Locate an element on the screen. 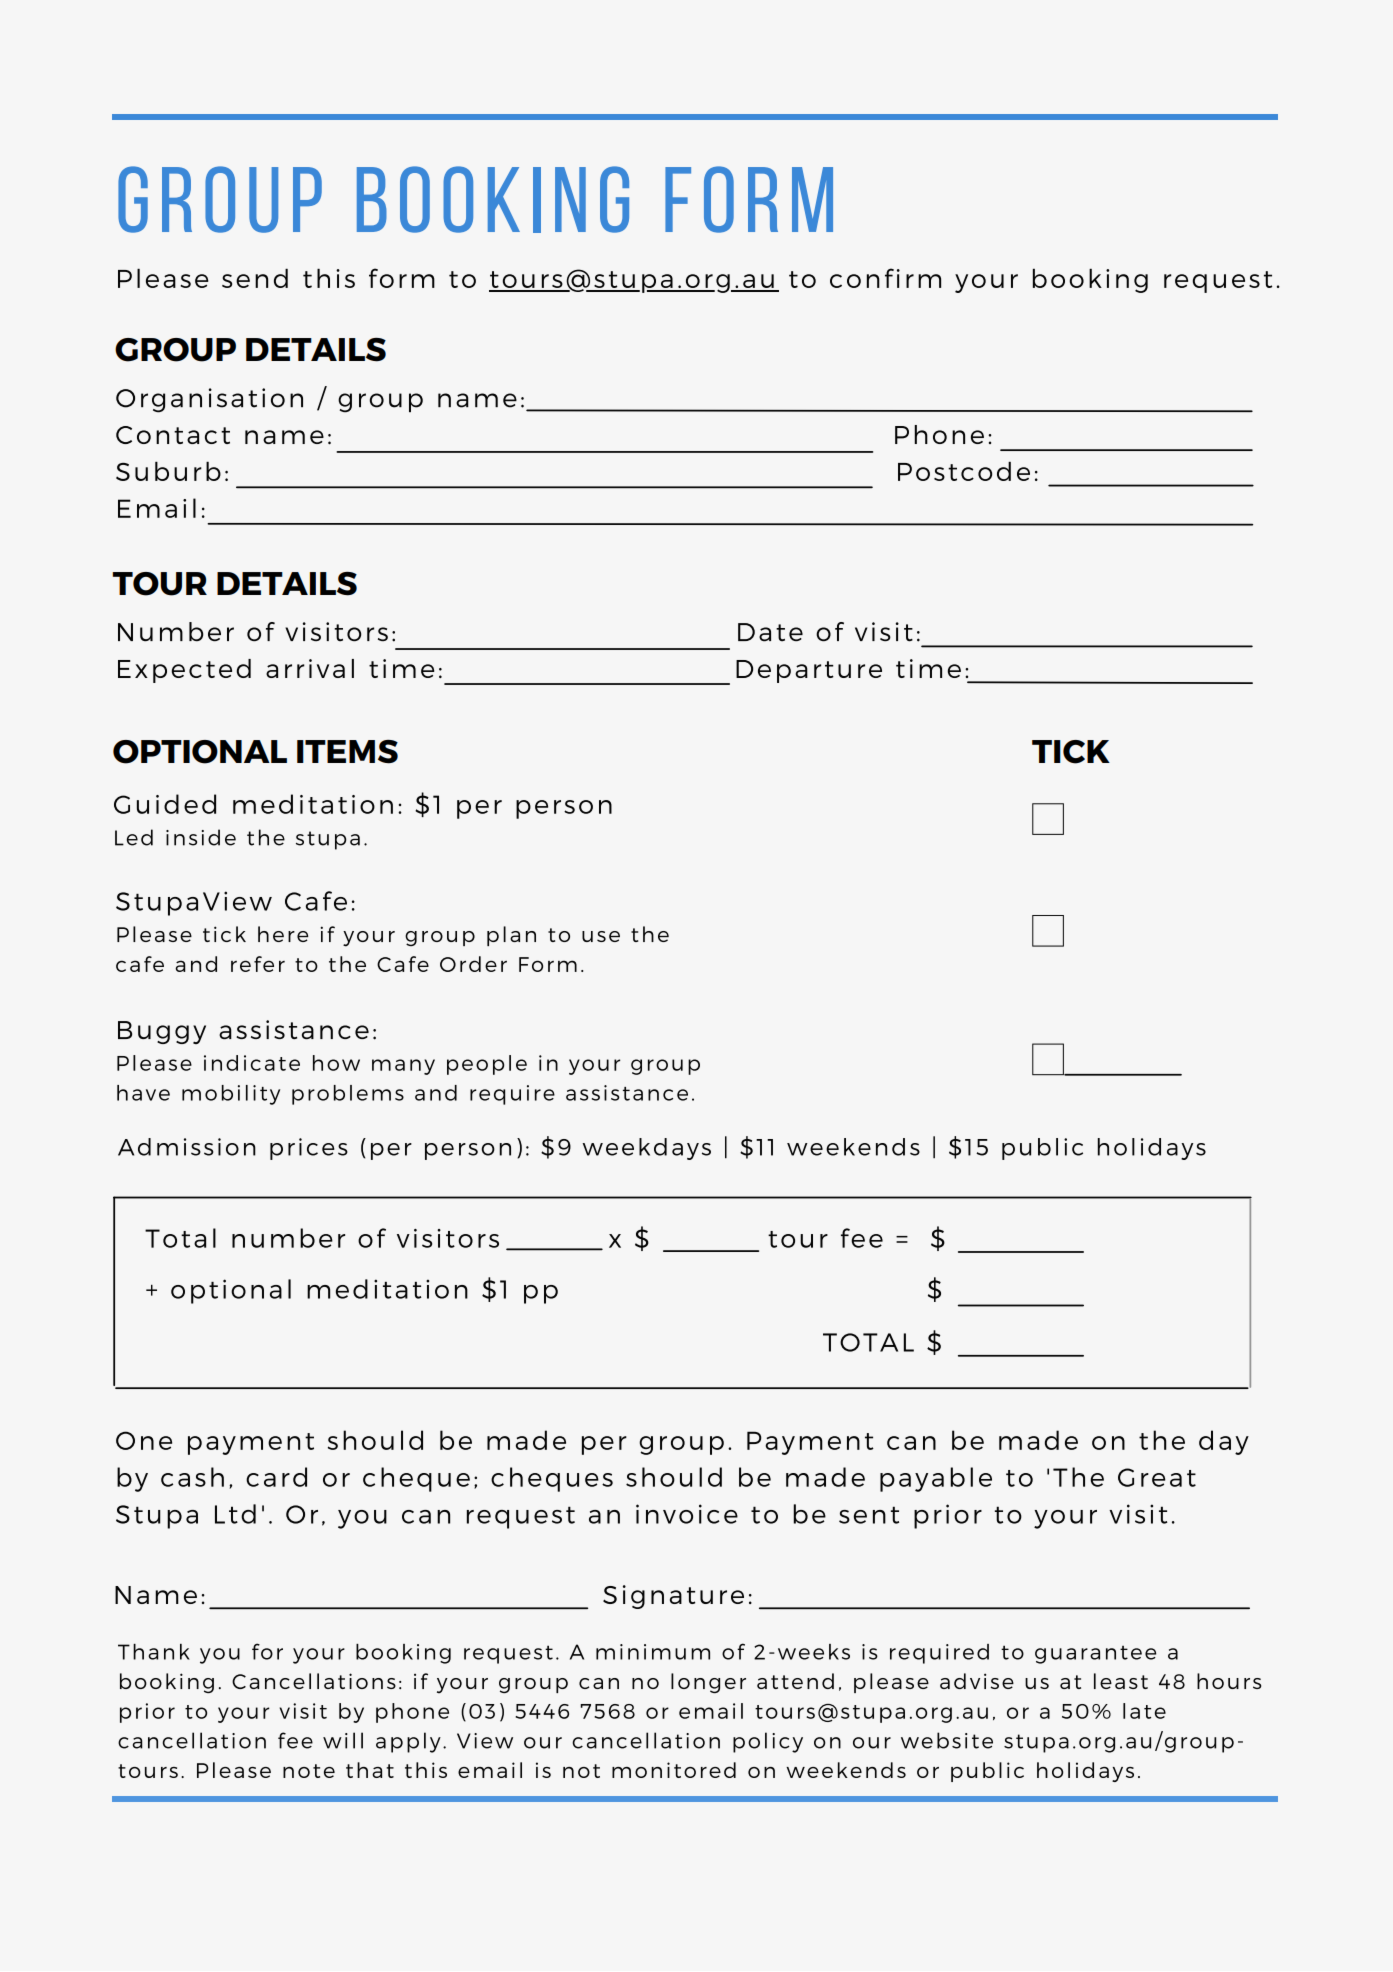 The width and height of the screenshot is (1393, 1972). indicate is located at coordinates (252, 1063).
